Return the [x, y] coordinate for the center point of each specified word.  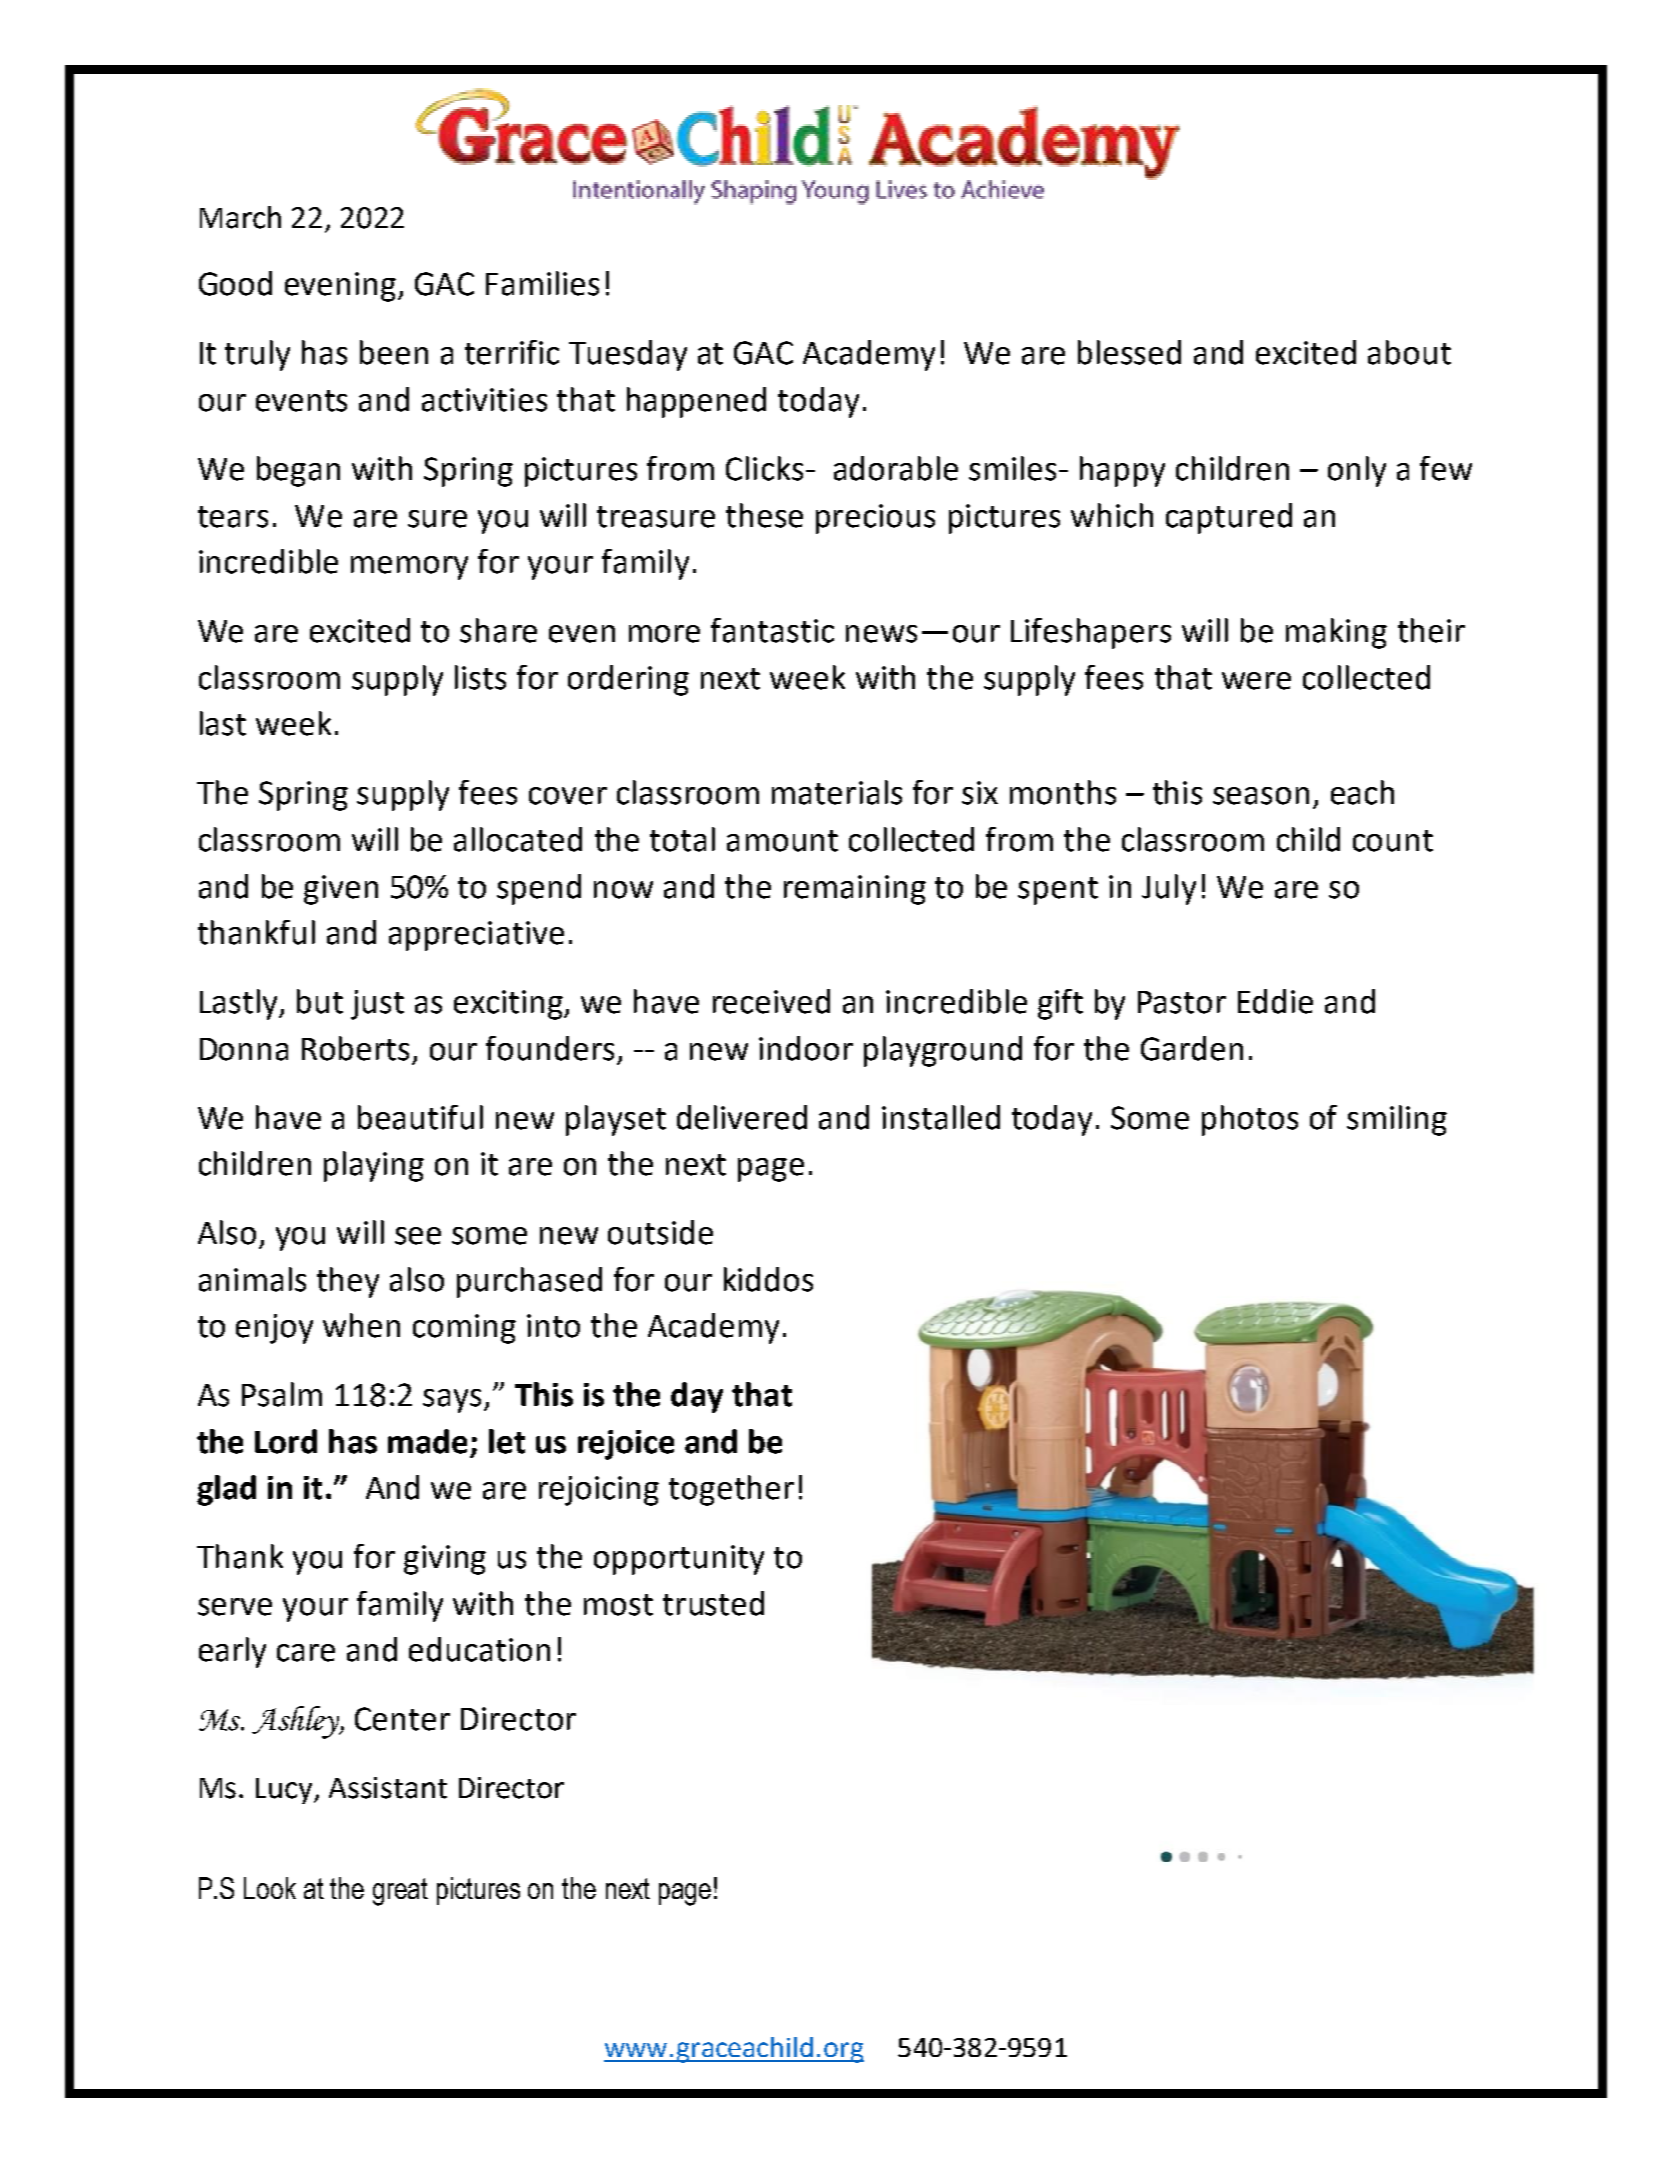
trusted [713, 1603]
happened [696, 402]
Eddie [1275, 1001]
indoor [806, 1048]
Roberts [355, 1048]
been [394, 352]
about [1409, 352]
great [400, 1892]
